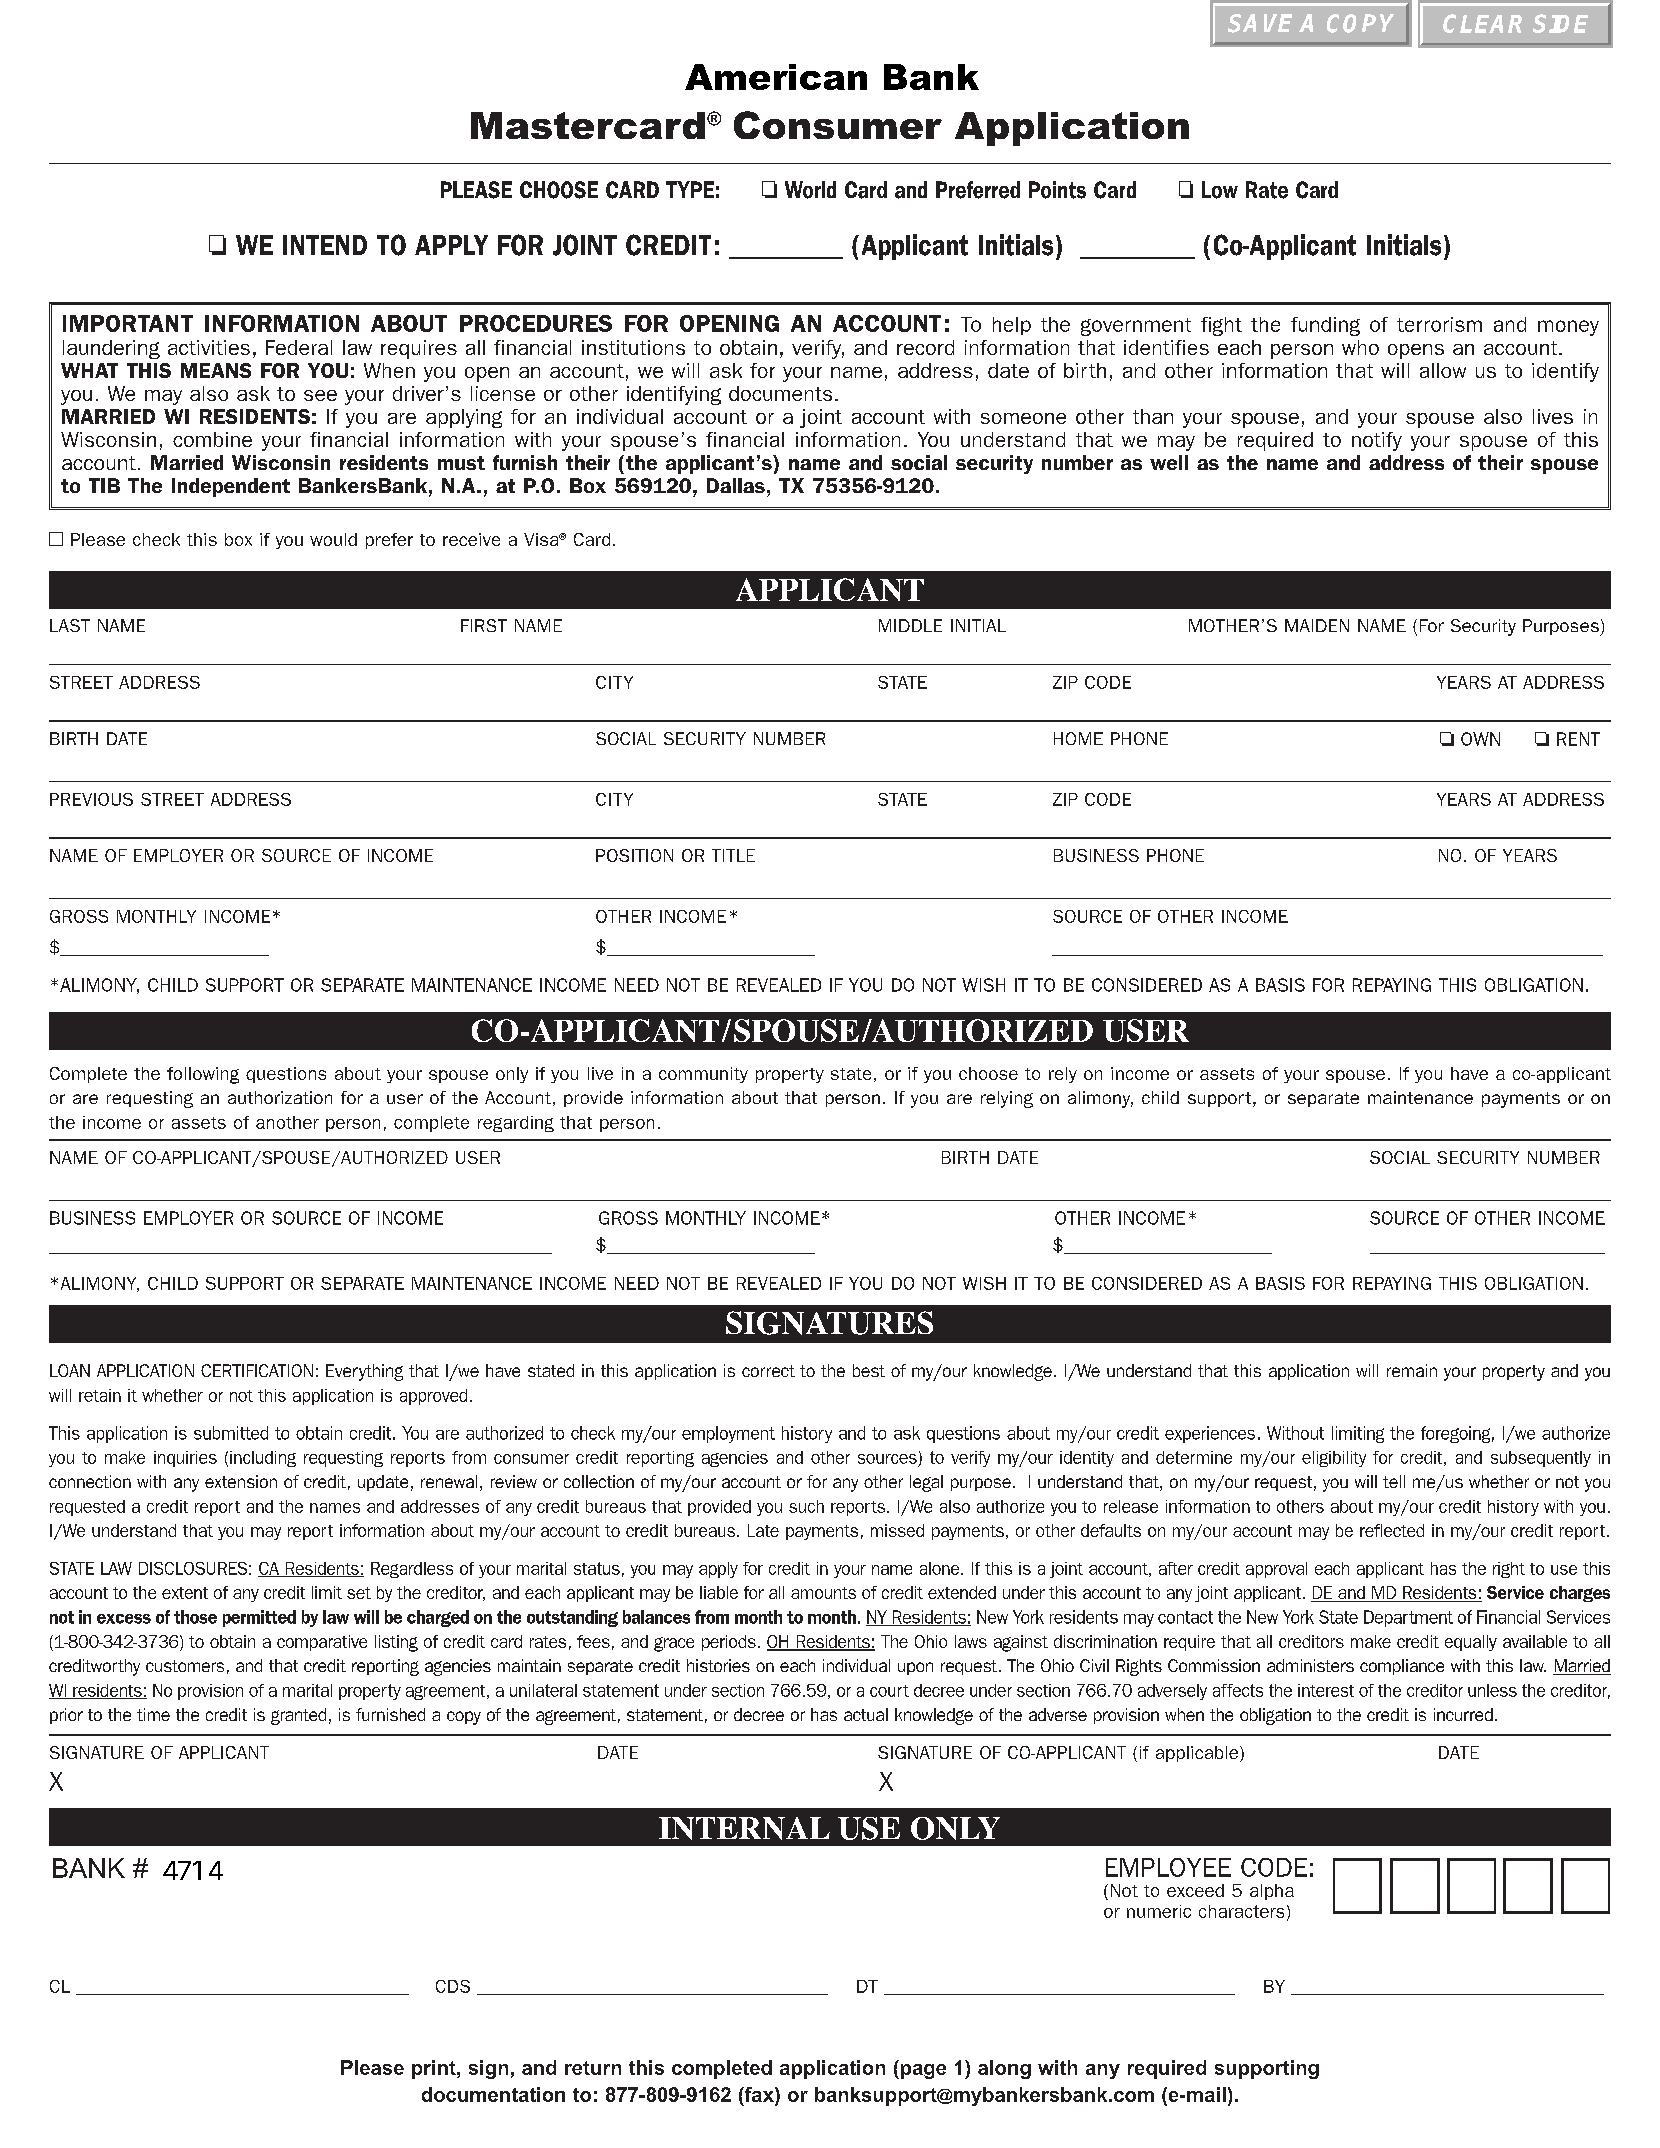 The image size is (1660, 2148). Describe the element at coordinates (1439, 324) in the screenshot. I see `terrorism` at that location.
